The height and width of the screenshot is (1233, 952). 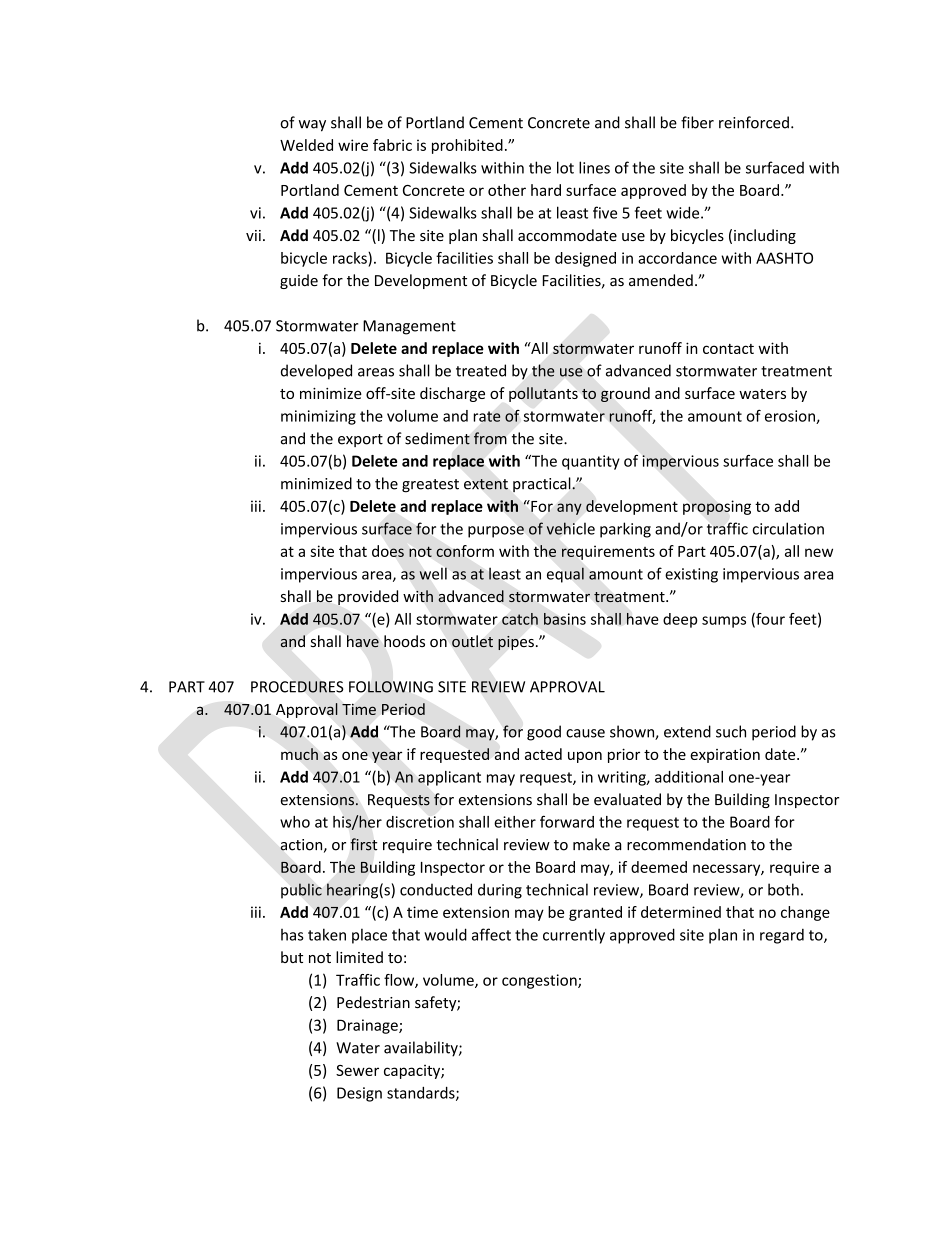 What do you see at coordinates (357, 1070) in the screenshot?
I see `Sewer` at bounding box center [357, 1070].
